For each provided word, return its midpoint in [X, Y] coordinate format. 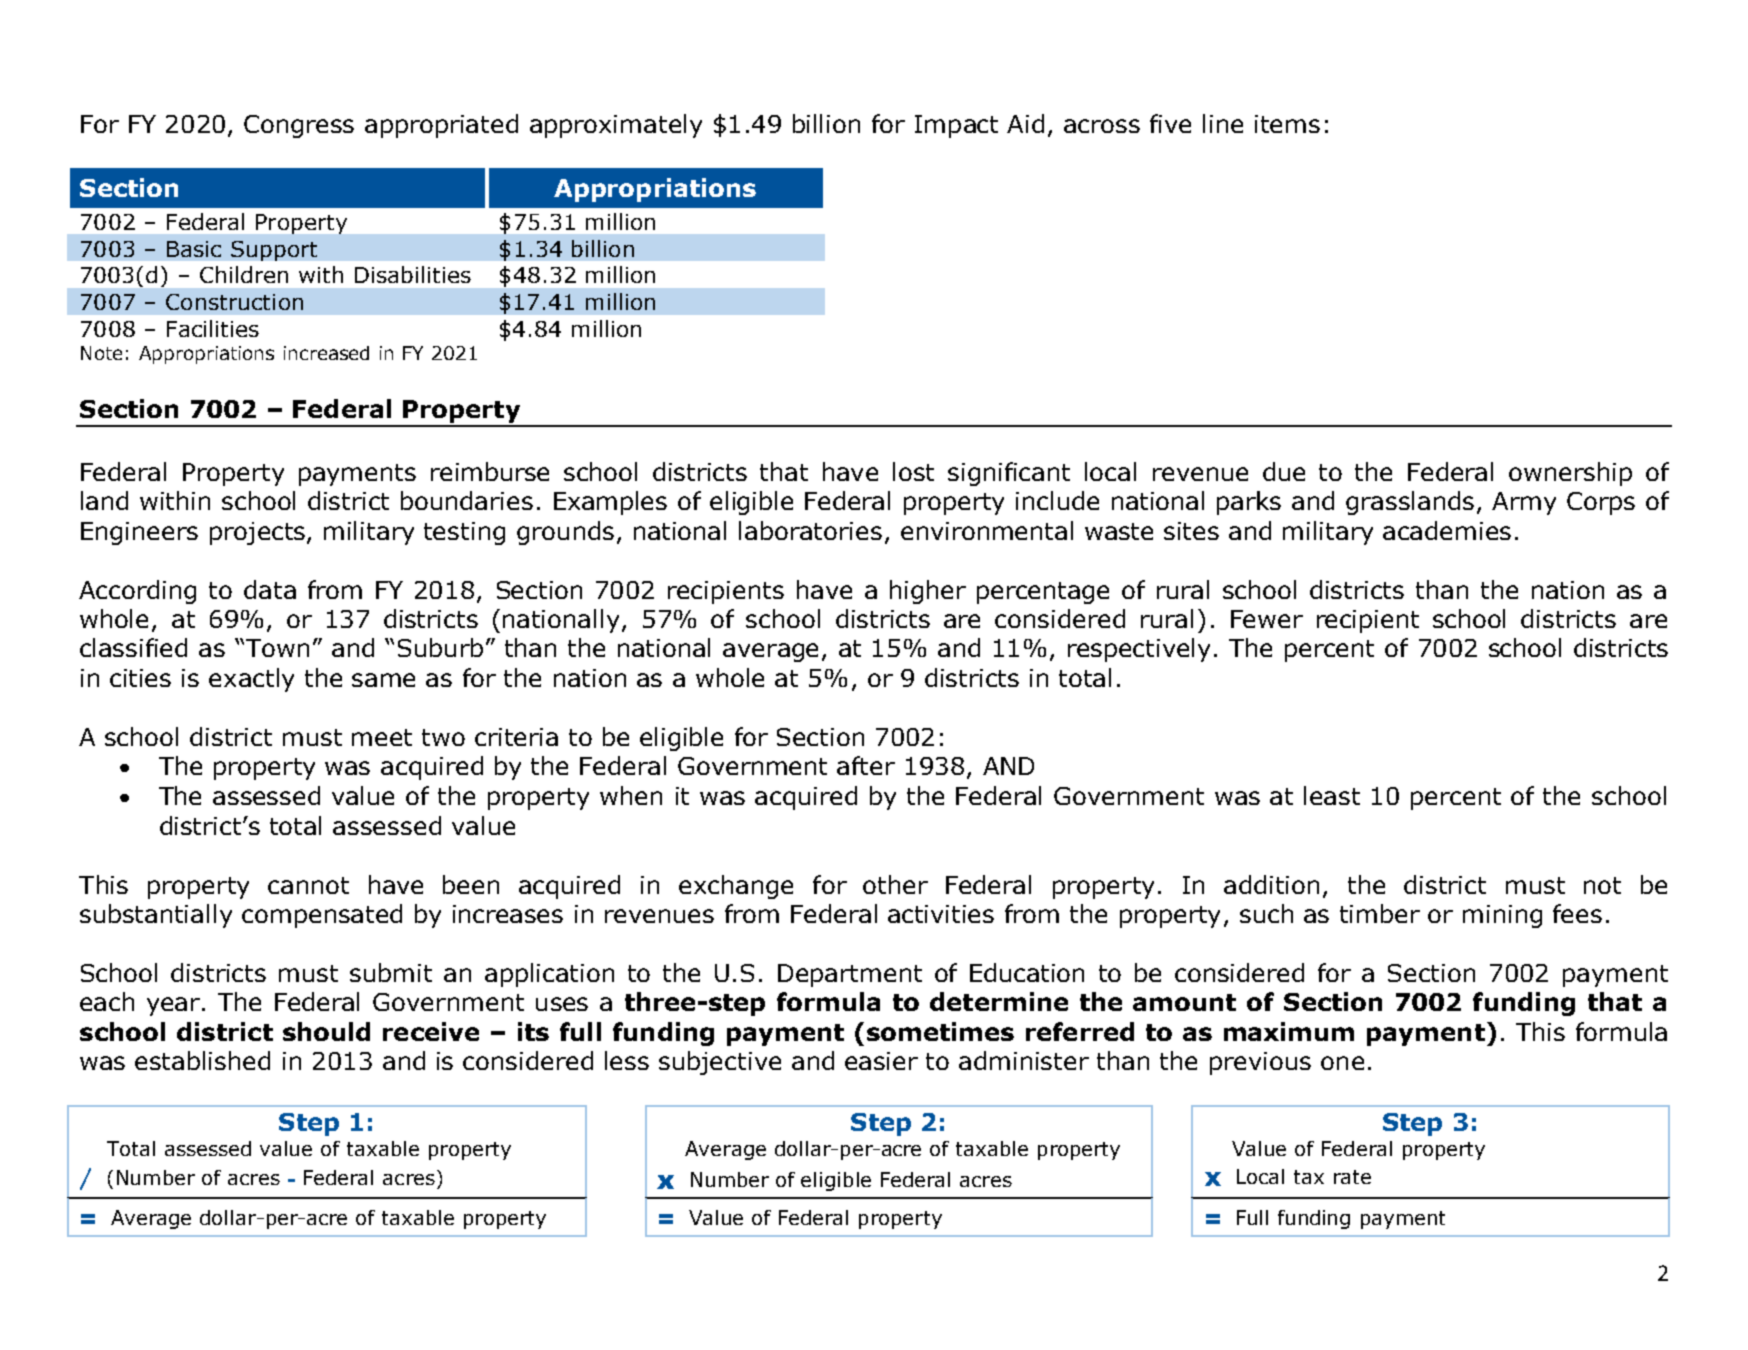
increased [326, 353]
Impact [956, 126]
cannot [308, 885]
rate [1352, 1177]
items [1287, 124]
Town [277, 648]
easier [881, 1061]
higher [928, 592]
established [202, 1060]
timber [1380, 913]
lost [913, 471]
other [895, 884]
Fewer [1267, 619]
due [1284, 471]
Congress [299, 126]
